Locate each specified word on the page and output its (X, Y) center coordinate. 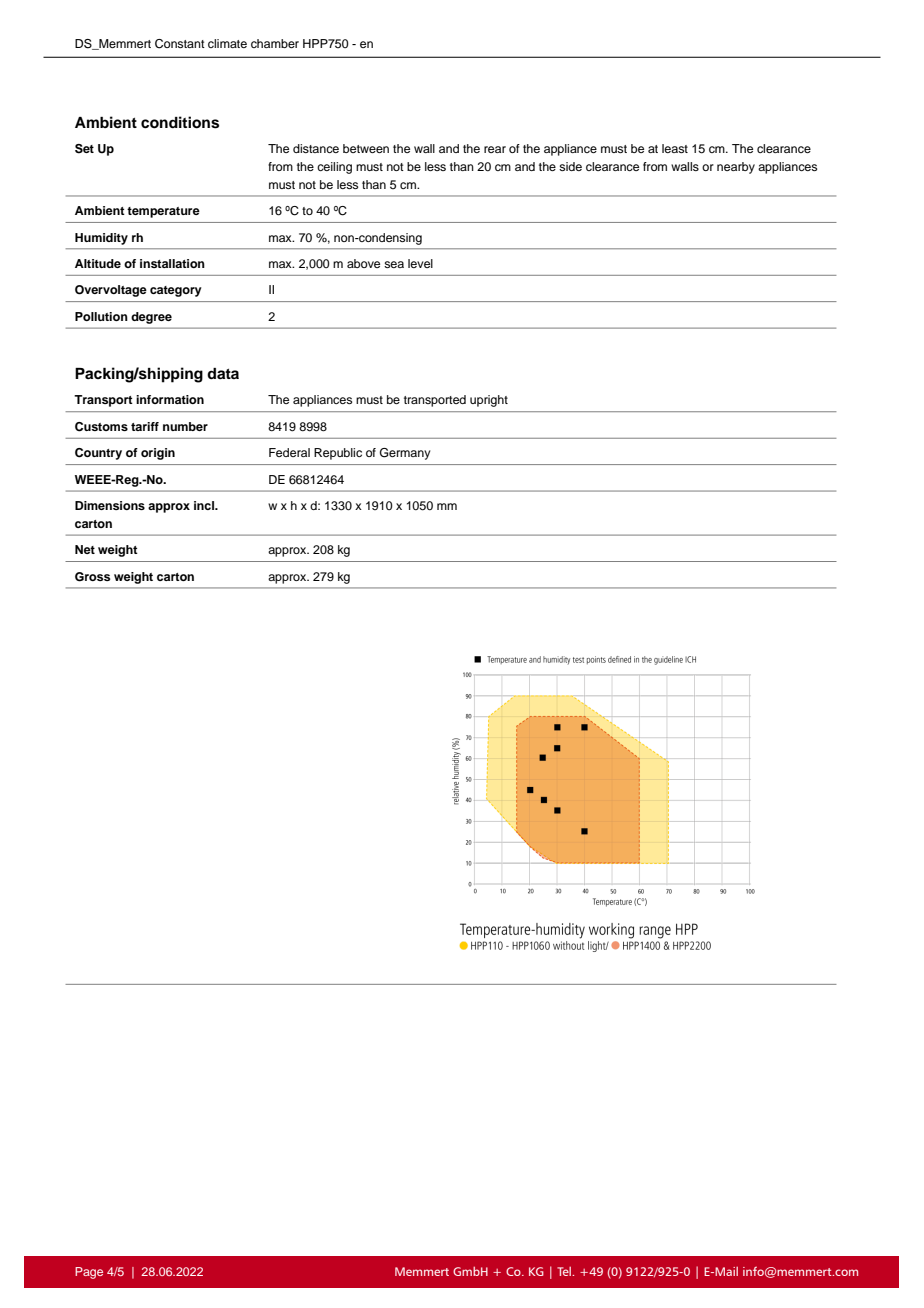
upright (489, 401)
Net (85, 549)
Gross (92, 577)
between (366, 148)
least (675, 148)
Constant (180, 44)
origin (158, 454)
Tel (565, 1271)
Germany (405, 454)
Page (89, 1273)
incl (205, 505)
